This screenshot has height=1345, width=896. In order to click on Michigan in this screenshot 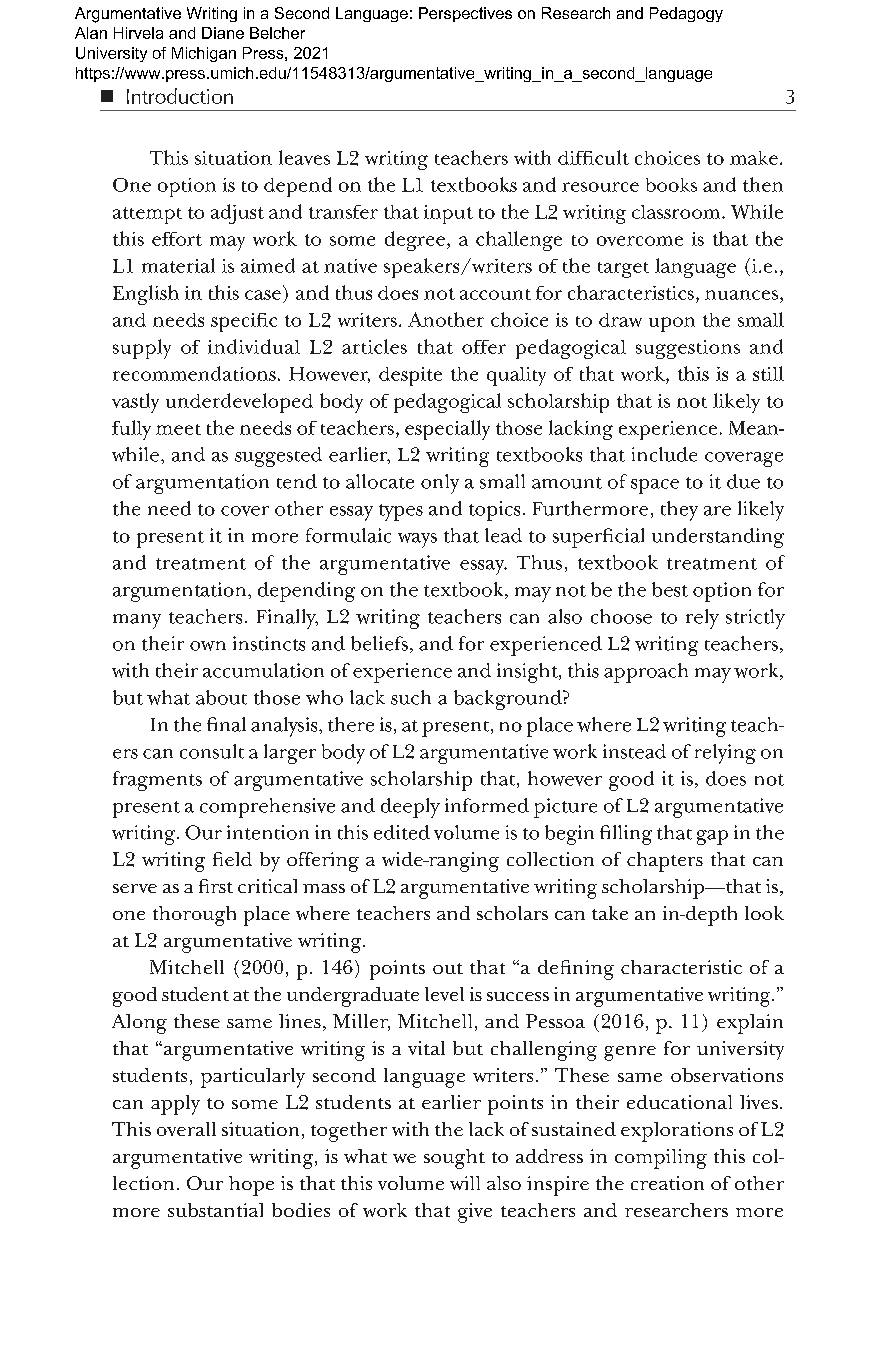, I will do `click(204, 54)`.
